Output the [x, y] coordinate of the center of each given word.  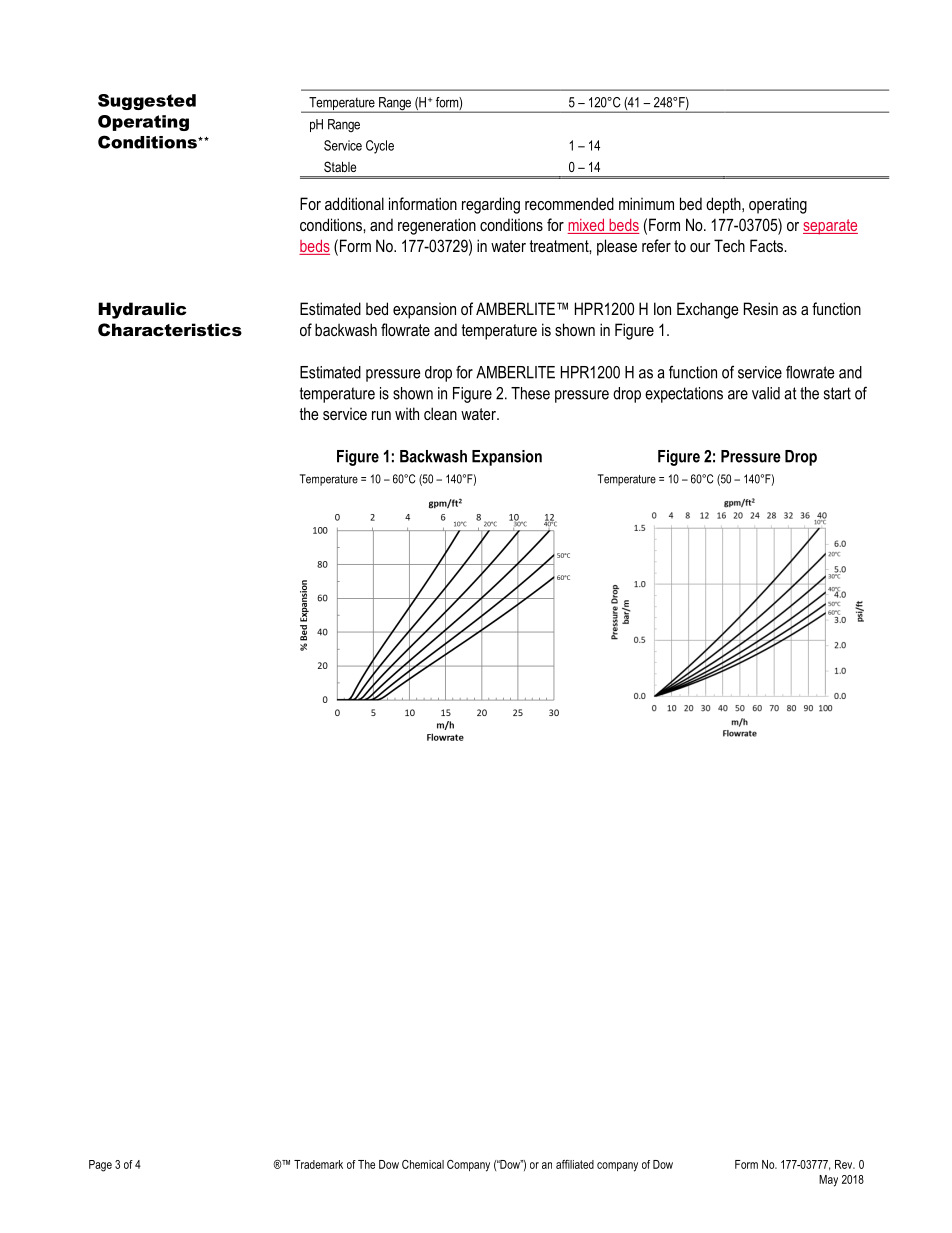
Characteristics [170, 330]
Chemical [423, 1164]
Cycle [380, 147]
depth [724, 205]
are [738, 395]
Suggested [147, 102]
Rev [845, 1164]
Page [100, 1166]
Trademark [318, 1164]
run [381, 415]
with [407, 413]
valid [766, 393]
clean [440, 413]
